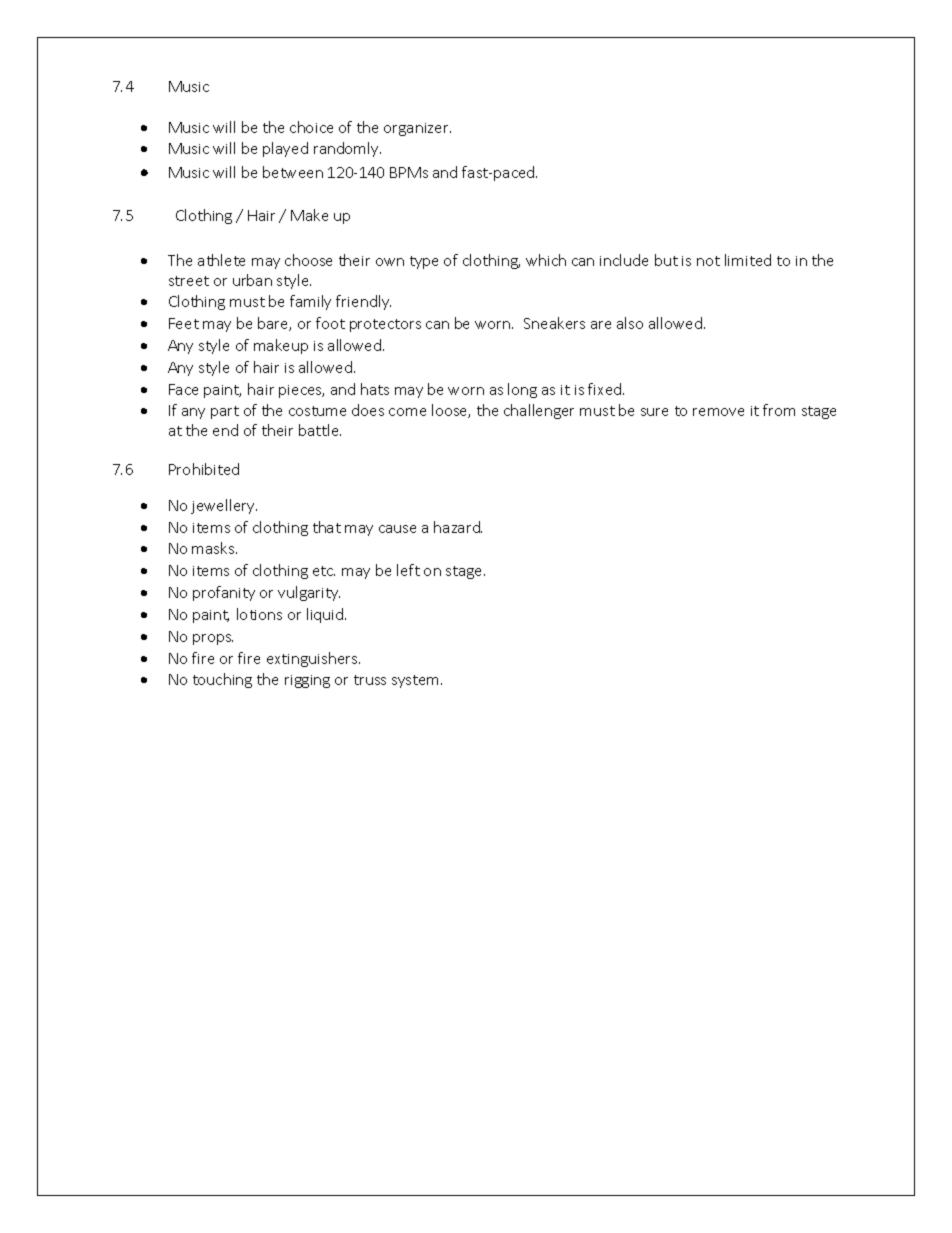 Image resolution: width=952 pixels, height=1233 pixels. Describe the element at coordinates (708, 261) in the document. I see `not` at that location.
